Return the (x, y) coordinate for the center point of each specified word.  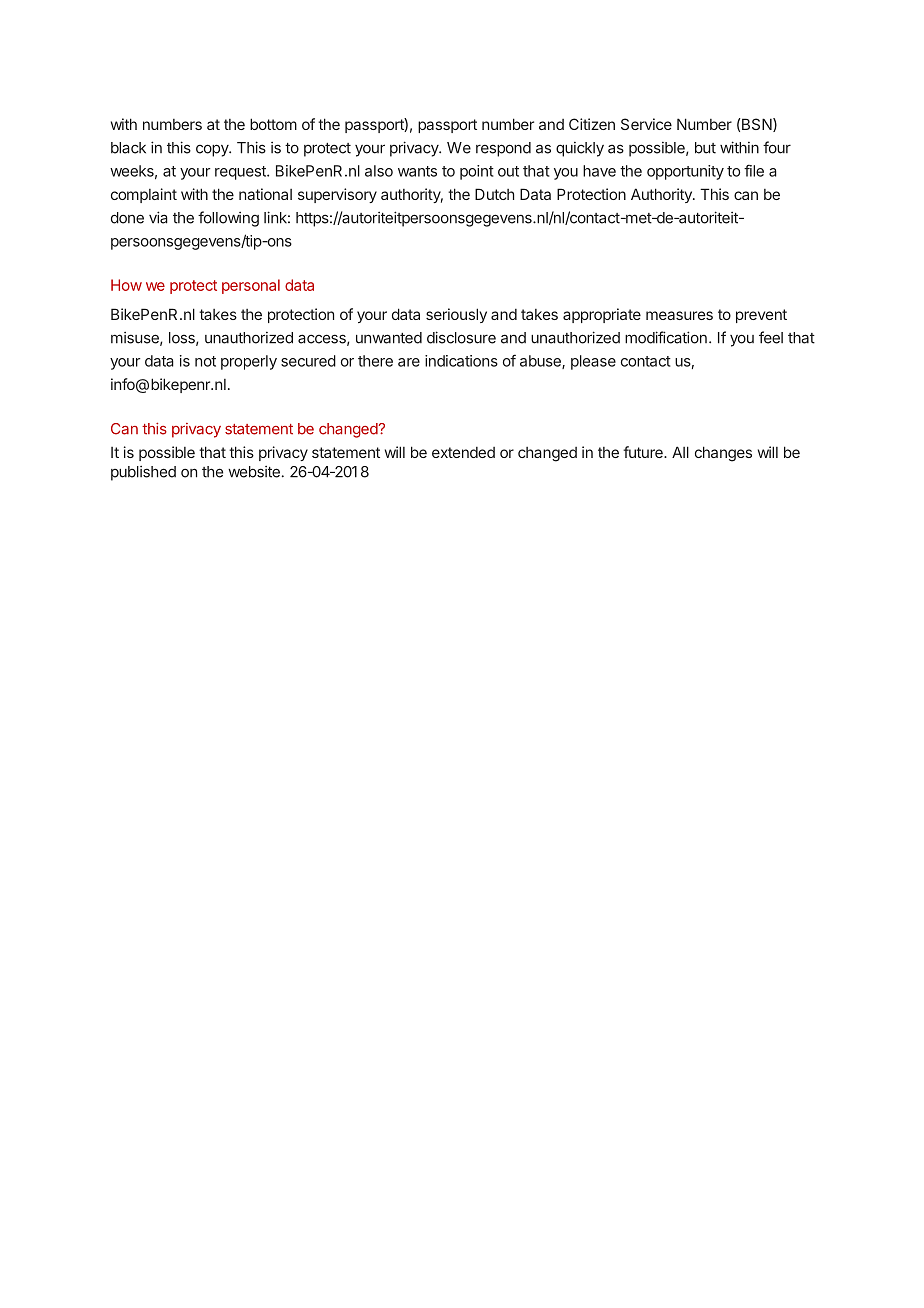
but (705, 148)
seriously (456, 315)
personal (251, 286)
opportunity (685, 172)
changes (723, 454)
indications (461, 361)
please (593, 362)
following (228, 219)
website (254, 472)
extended (463, 452)
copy (213, 150)
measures (679, 315)
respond (503, 149)
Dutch (494, 194)
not (205, 361)
